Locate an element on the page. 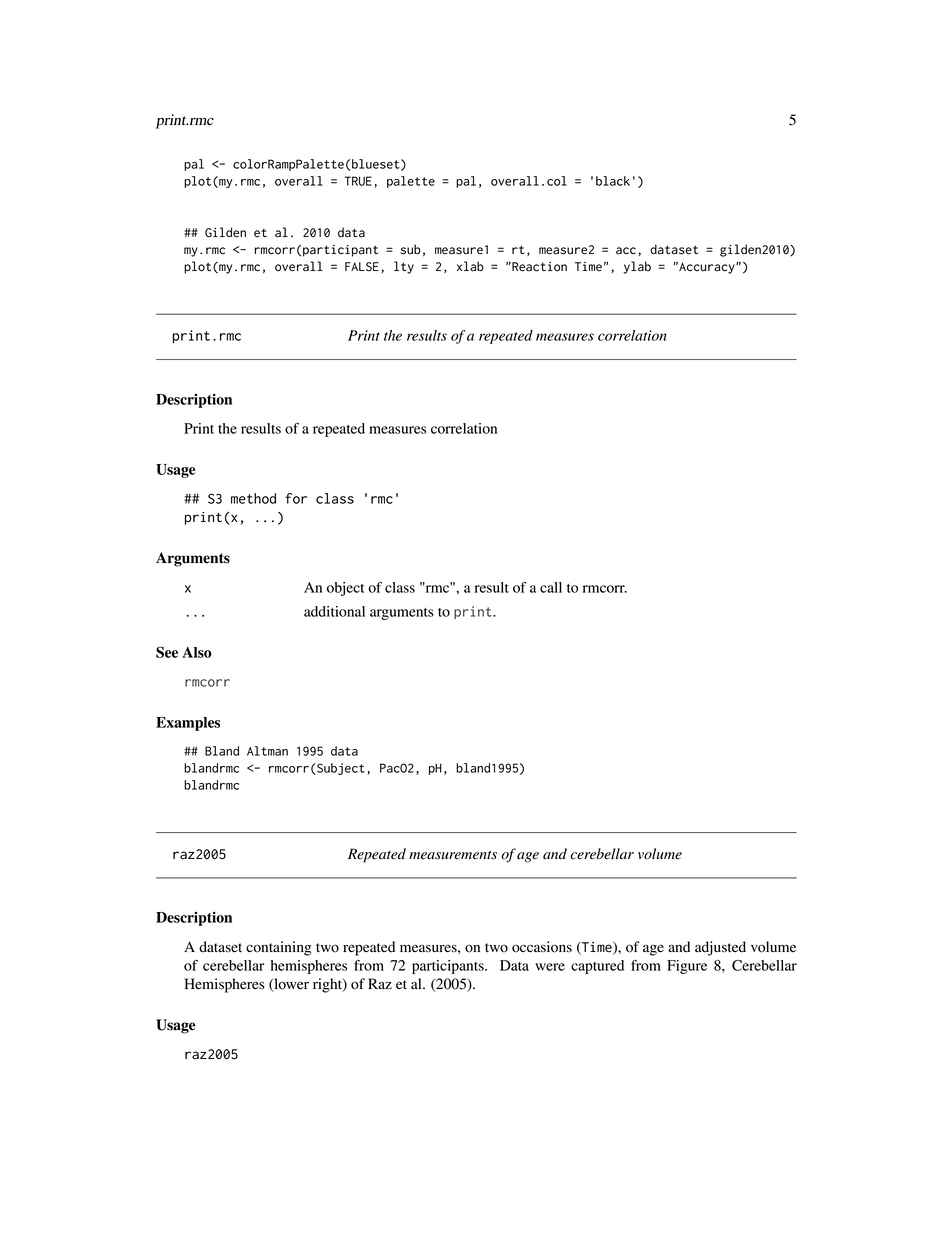  Examples is located at coordinates (188, 724).
